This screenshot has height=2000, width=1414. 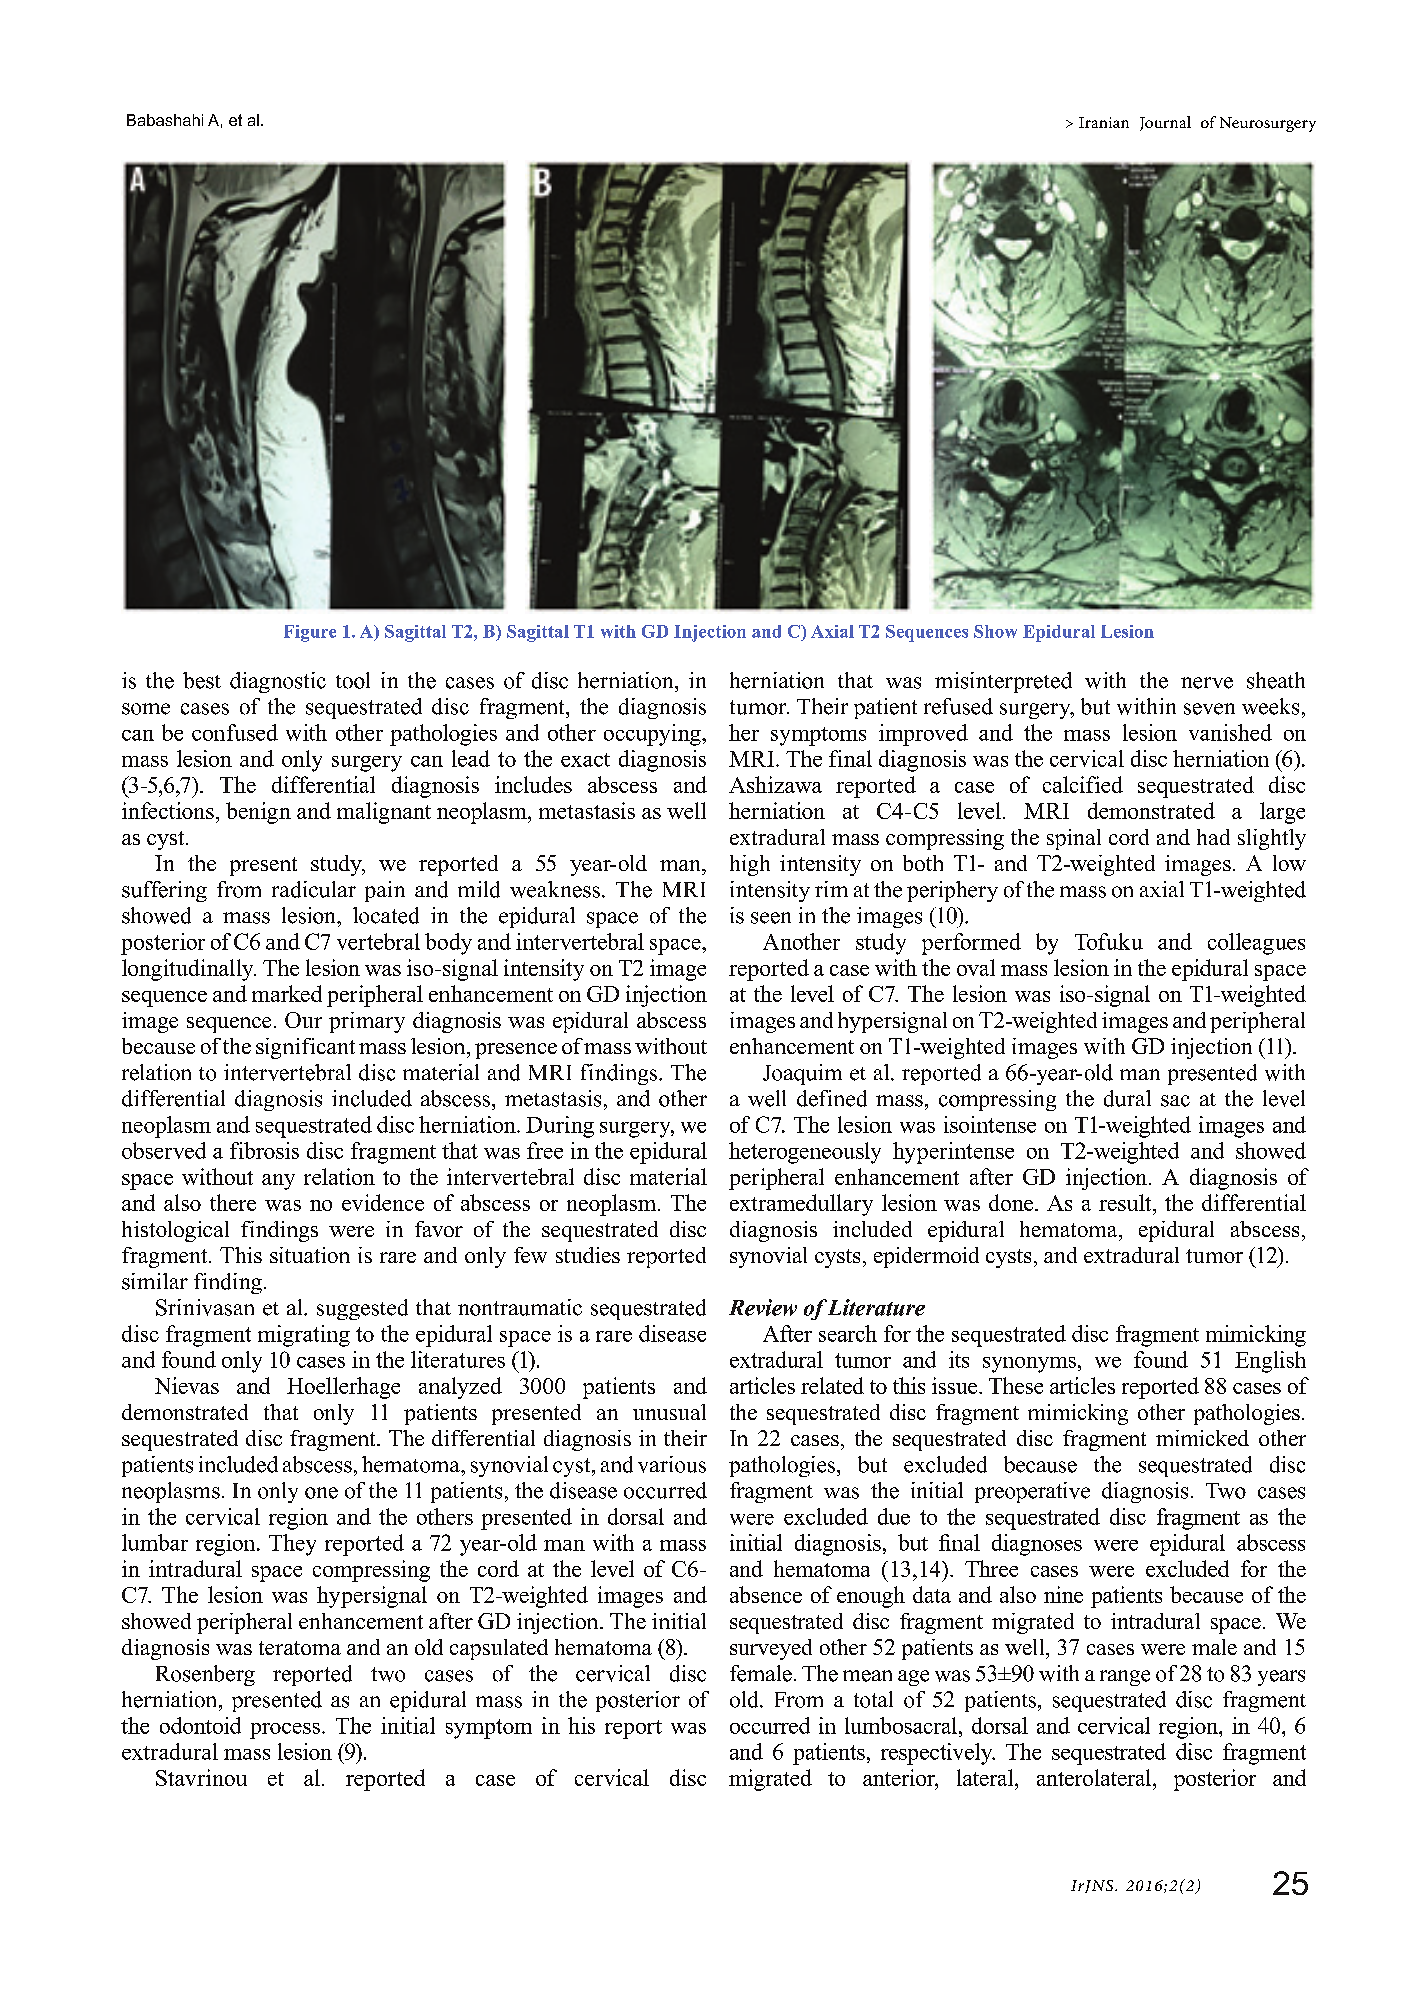 What do you see at coordinates (1125, 1678) in the screenshot?
I see `range` at bounding box center [1125, 1678].
